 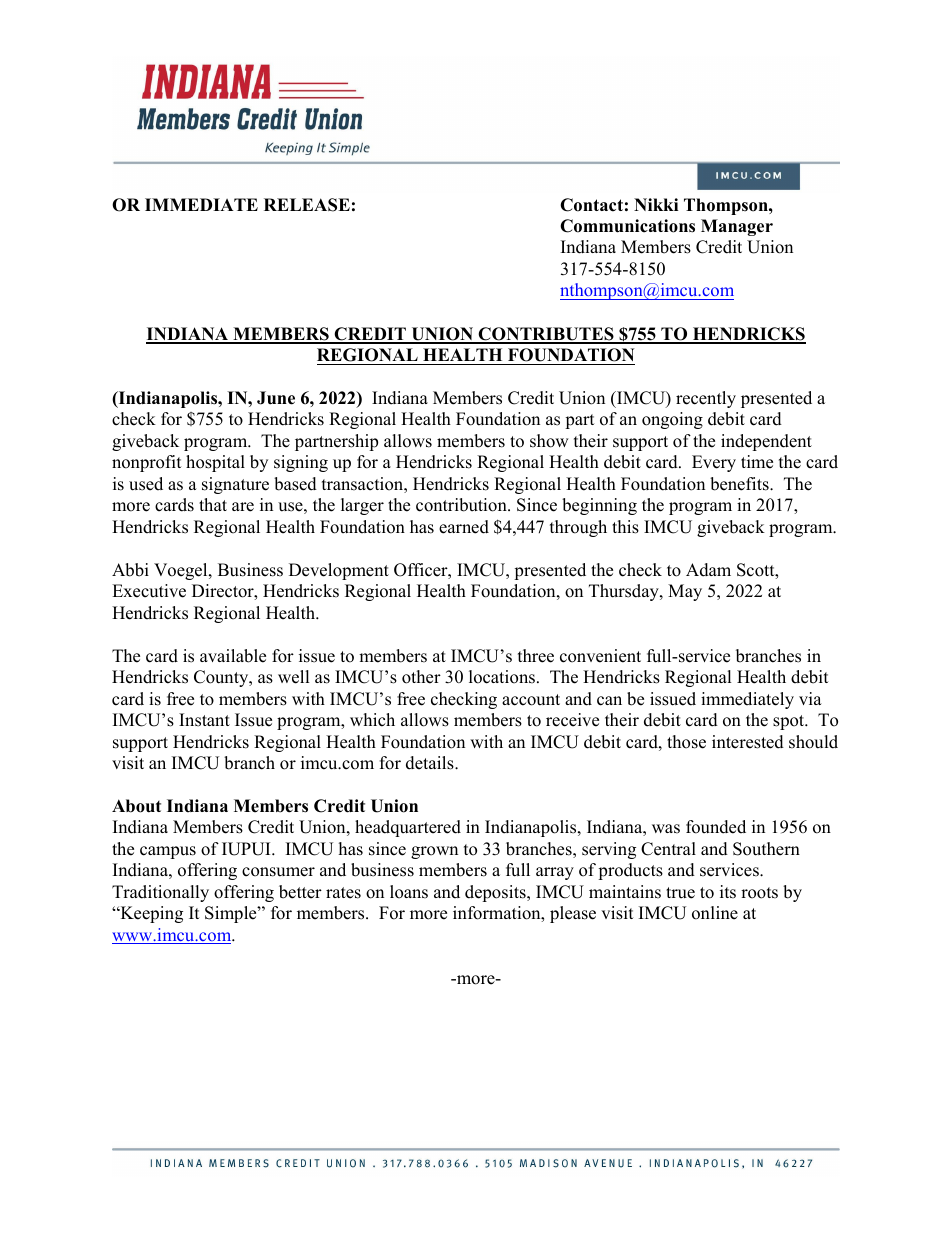 What do you see at coordinates (204, 720) in the screenshot?
I see `Instant` at bounding box center [204, 720].
